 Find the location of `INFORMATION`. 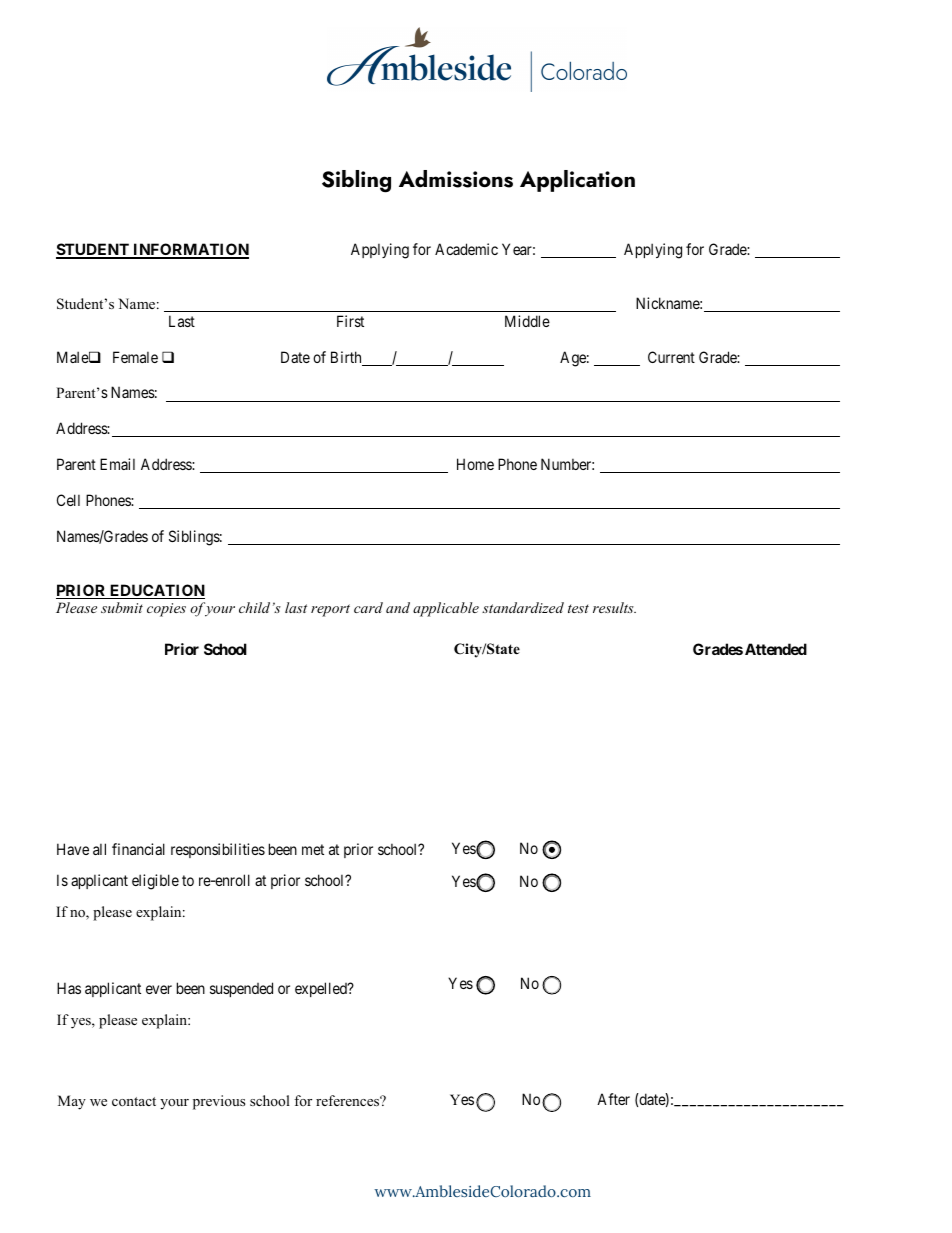

INFORMATION is located at coordinates (190, 250).
